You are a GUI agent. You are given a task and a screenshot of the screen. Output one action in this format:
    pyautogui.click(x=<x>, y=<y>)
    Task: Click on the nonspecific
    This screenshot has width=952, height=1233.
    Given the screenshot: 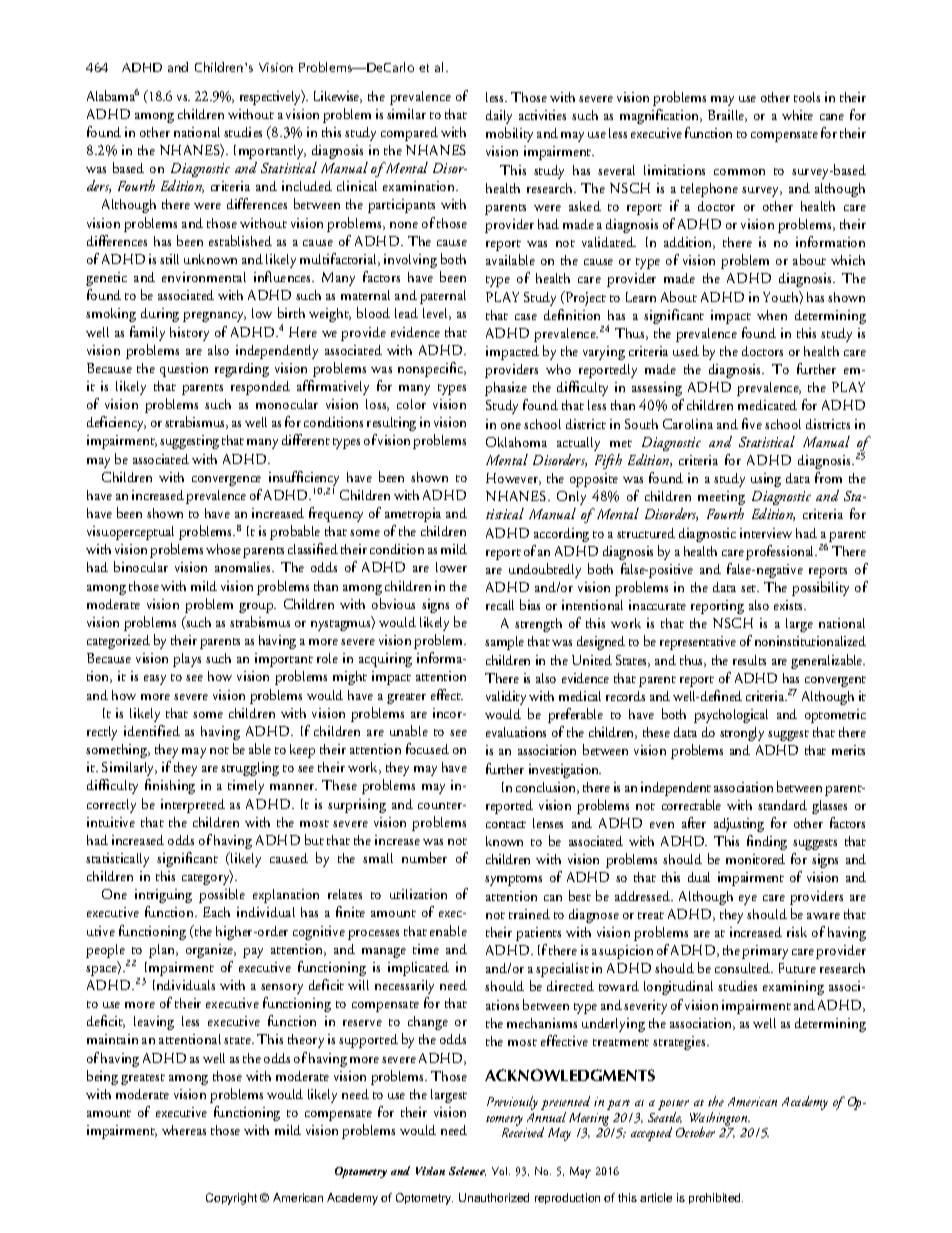 What is the action you would take?
    pyautogui.click(x=432, y=369)
